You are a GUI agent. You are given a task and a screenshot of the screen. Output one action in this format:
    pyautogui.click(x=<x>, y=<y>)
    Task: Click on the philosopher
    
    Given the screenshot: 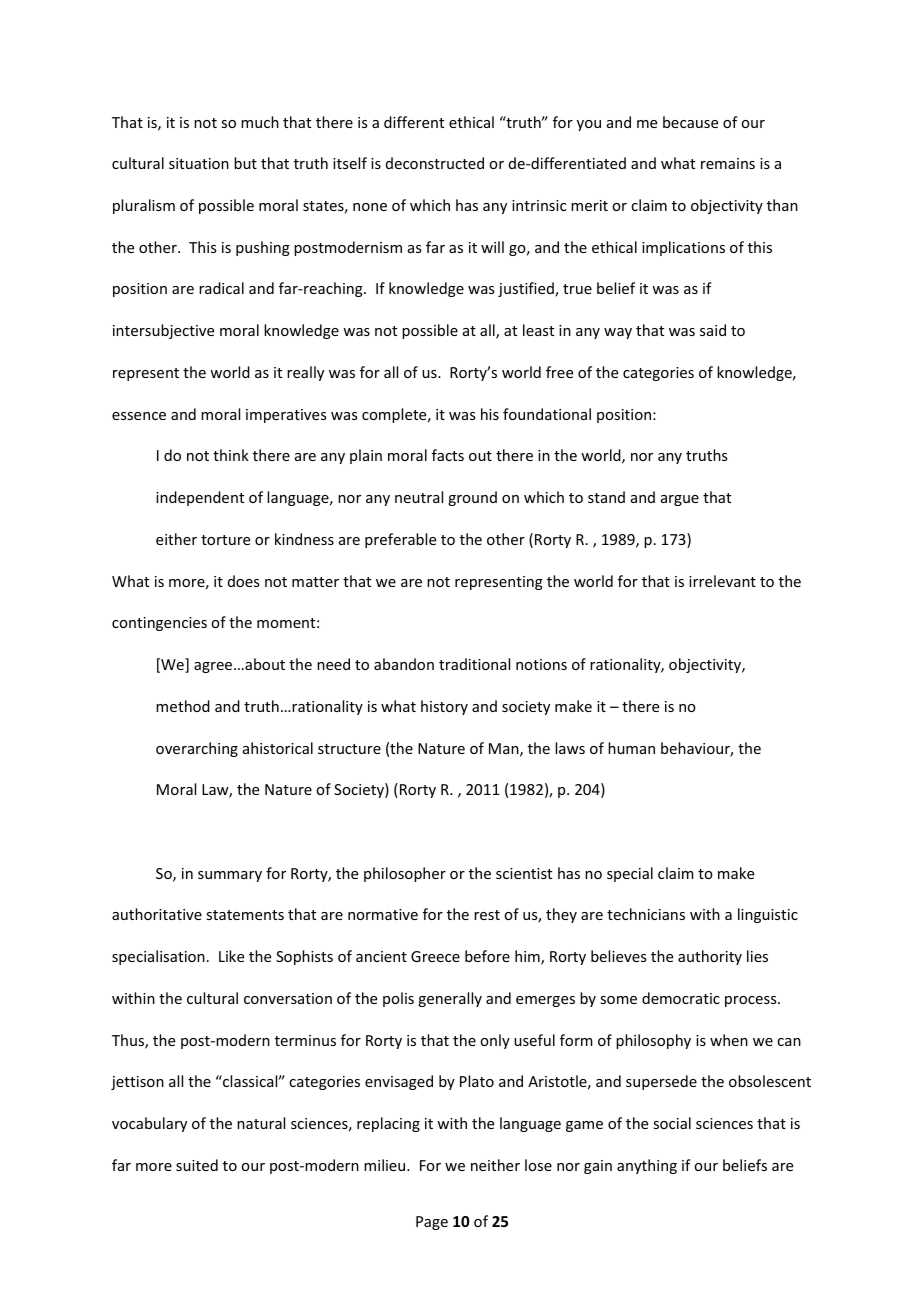 What is the action you would take?
    pyautogui.click(x=405, y=874)
